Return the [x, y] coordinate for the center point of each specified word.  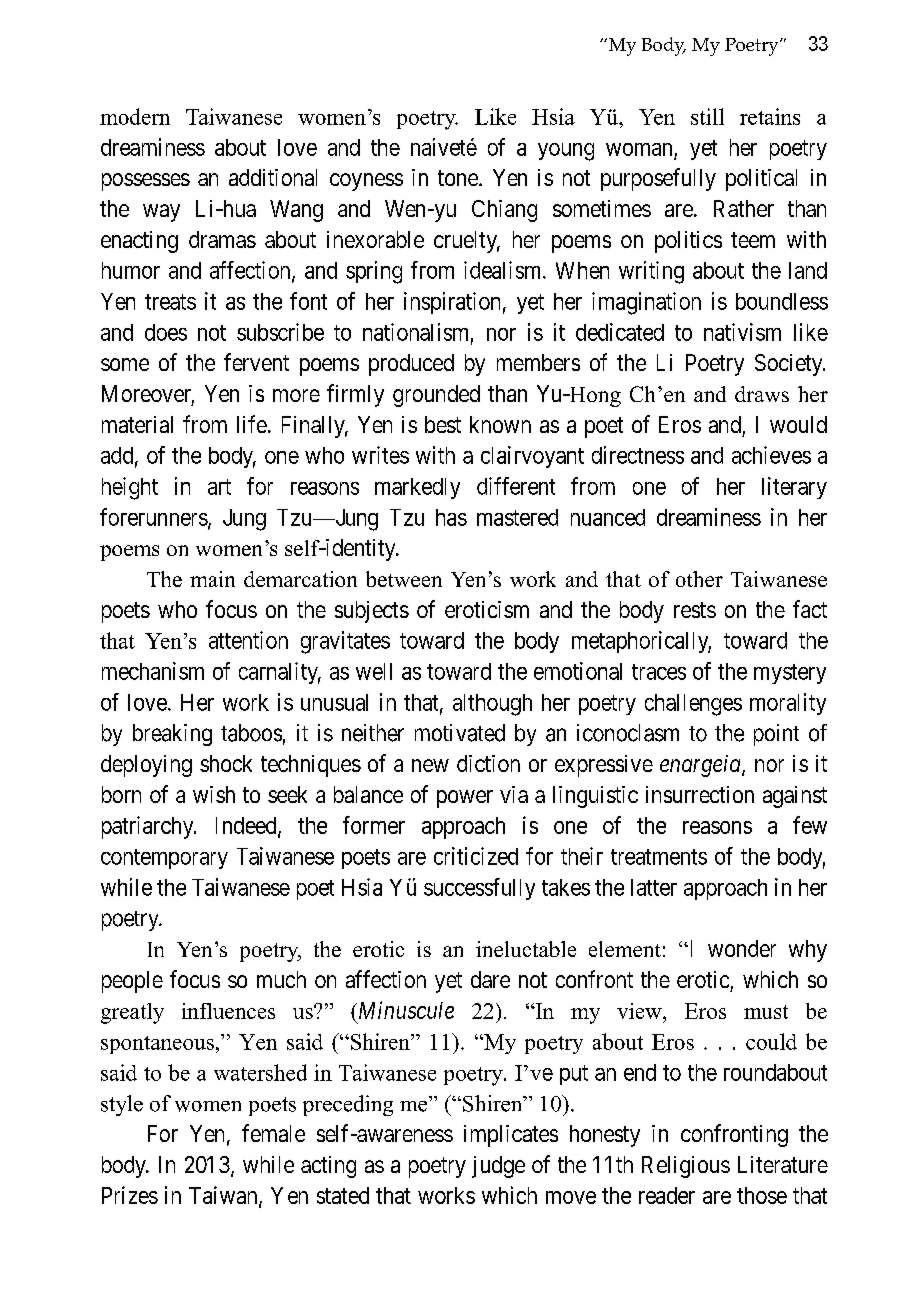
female [273, 1133]
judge [498, 1167]
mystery [790, 674]
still [707, 116]
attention [248, 640]
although [492, 705]
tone [458, 178]
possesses [146, 182]
